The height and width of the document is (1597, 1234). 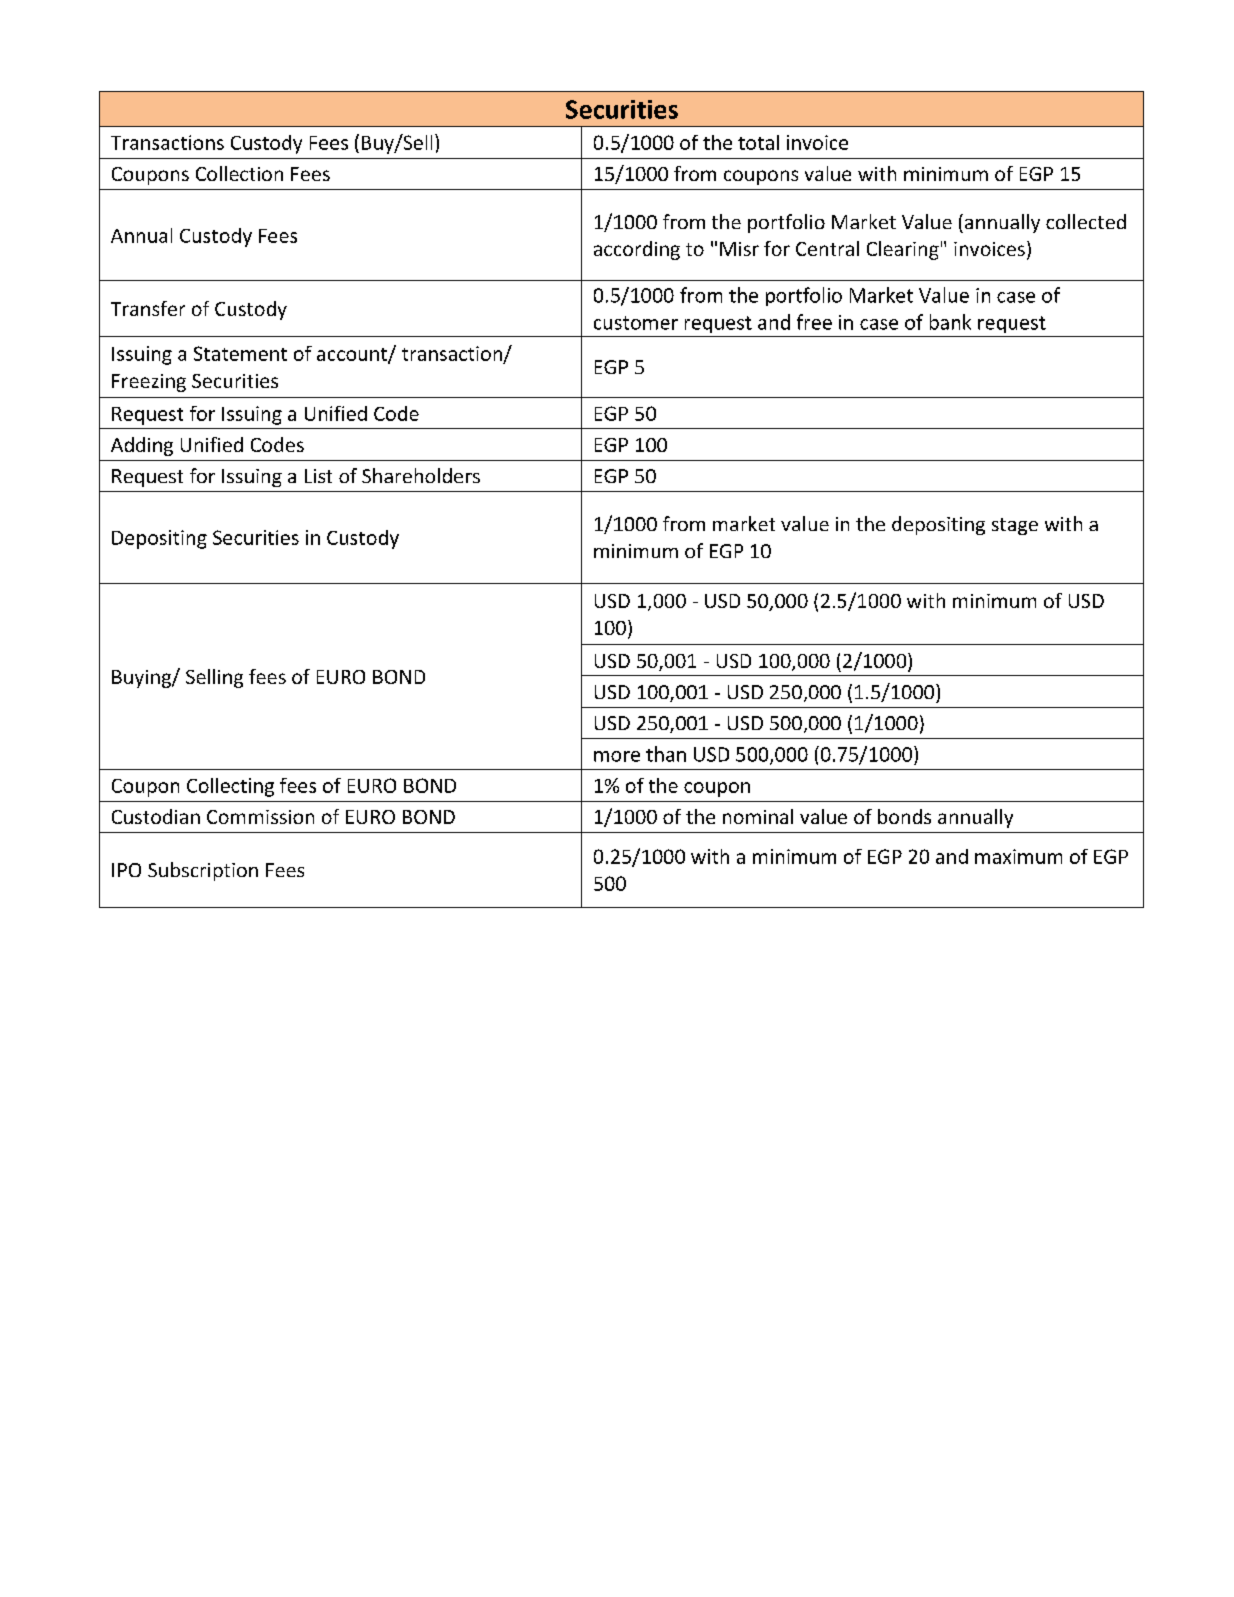 I want to click on Subscription, so click(x=203, y=871).
